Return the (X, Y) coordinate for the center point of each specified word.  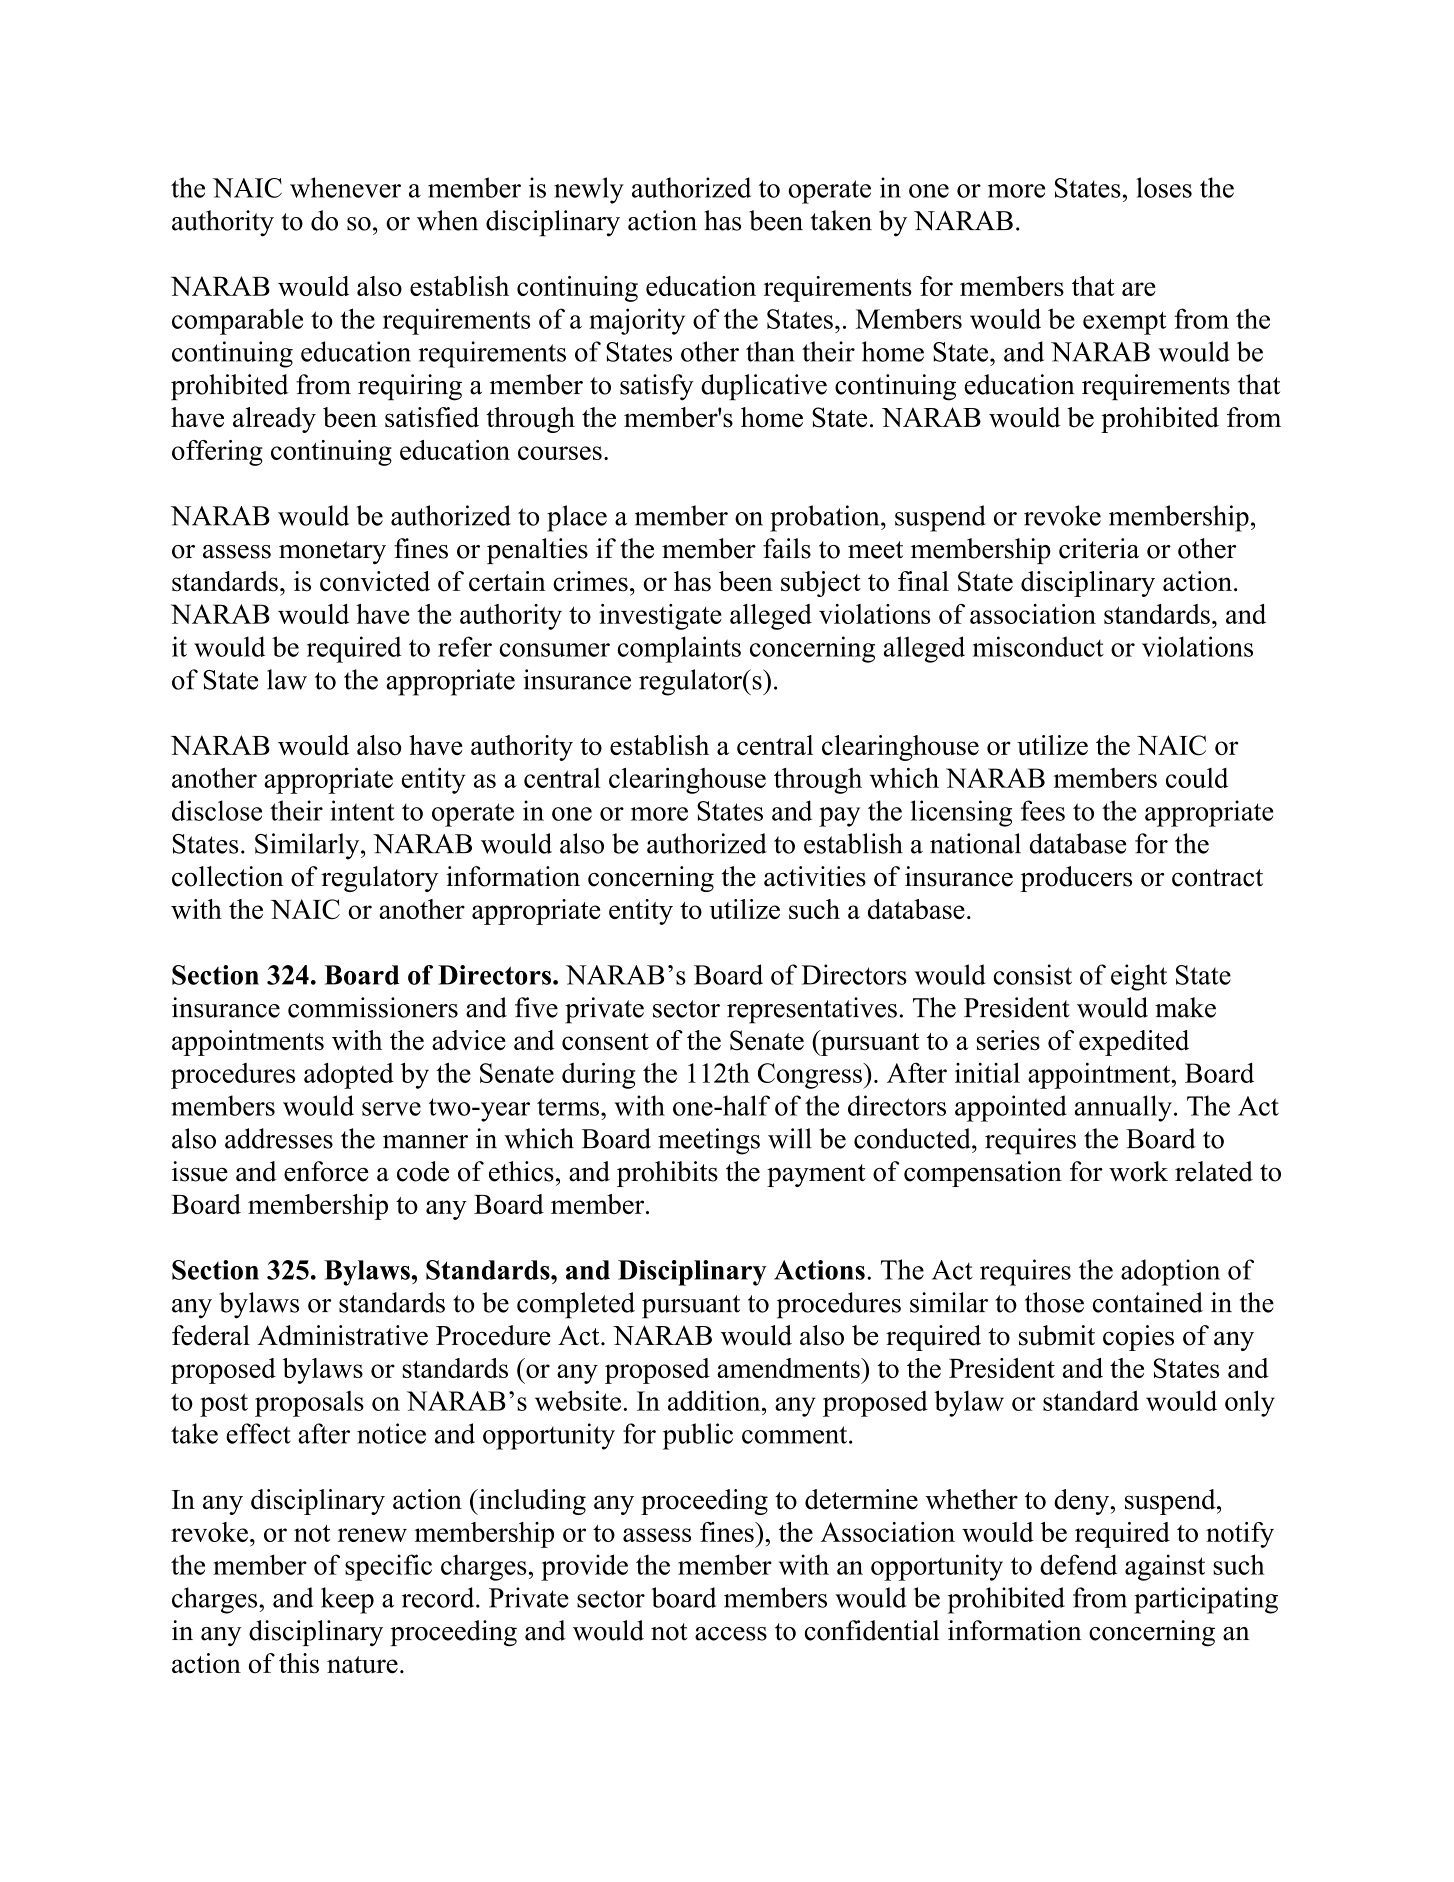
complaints (679, 649)
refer (465, 646)
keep (347, 1600)
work (1138, 1171)
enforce (326, 1171)
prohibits (667, 1174)
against (1165, 1567)
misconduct (1038, 646)
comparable (237, 322)
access (731, 1634)
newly (589, 190)
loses (1164, 187)
